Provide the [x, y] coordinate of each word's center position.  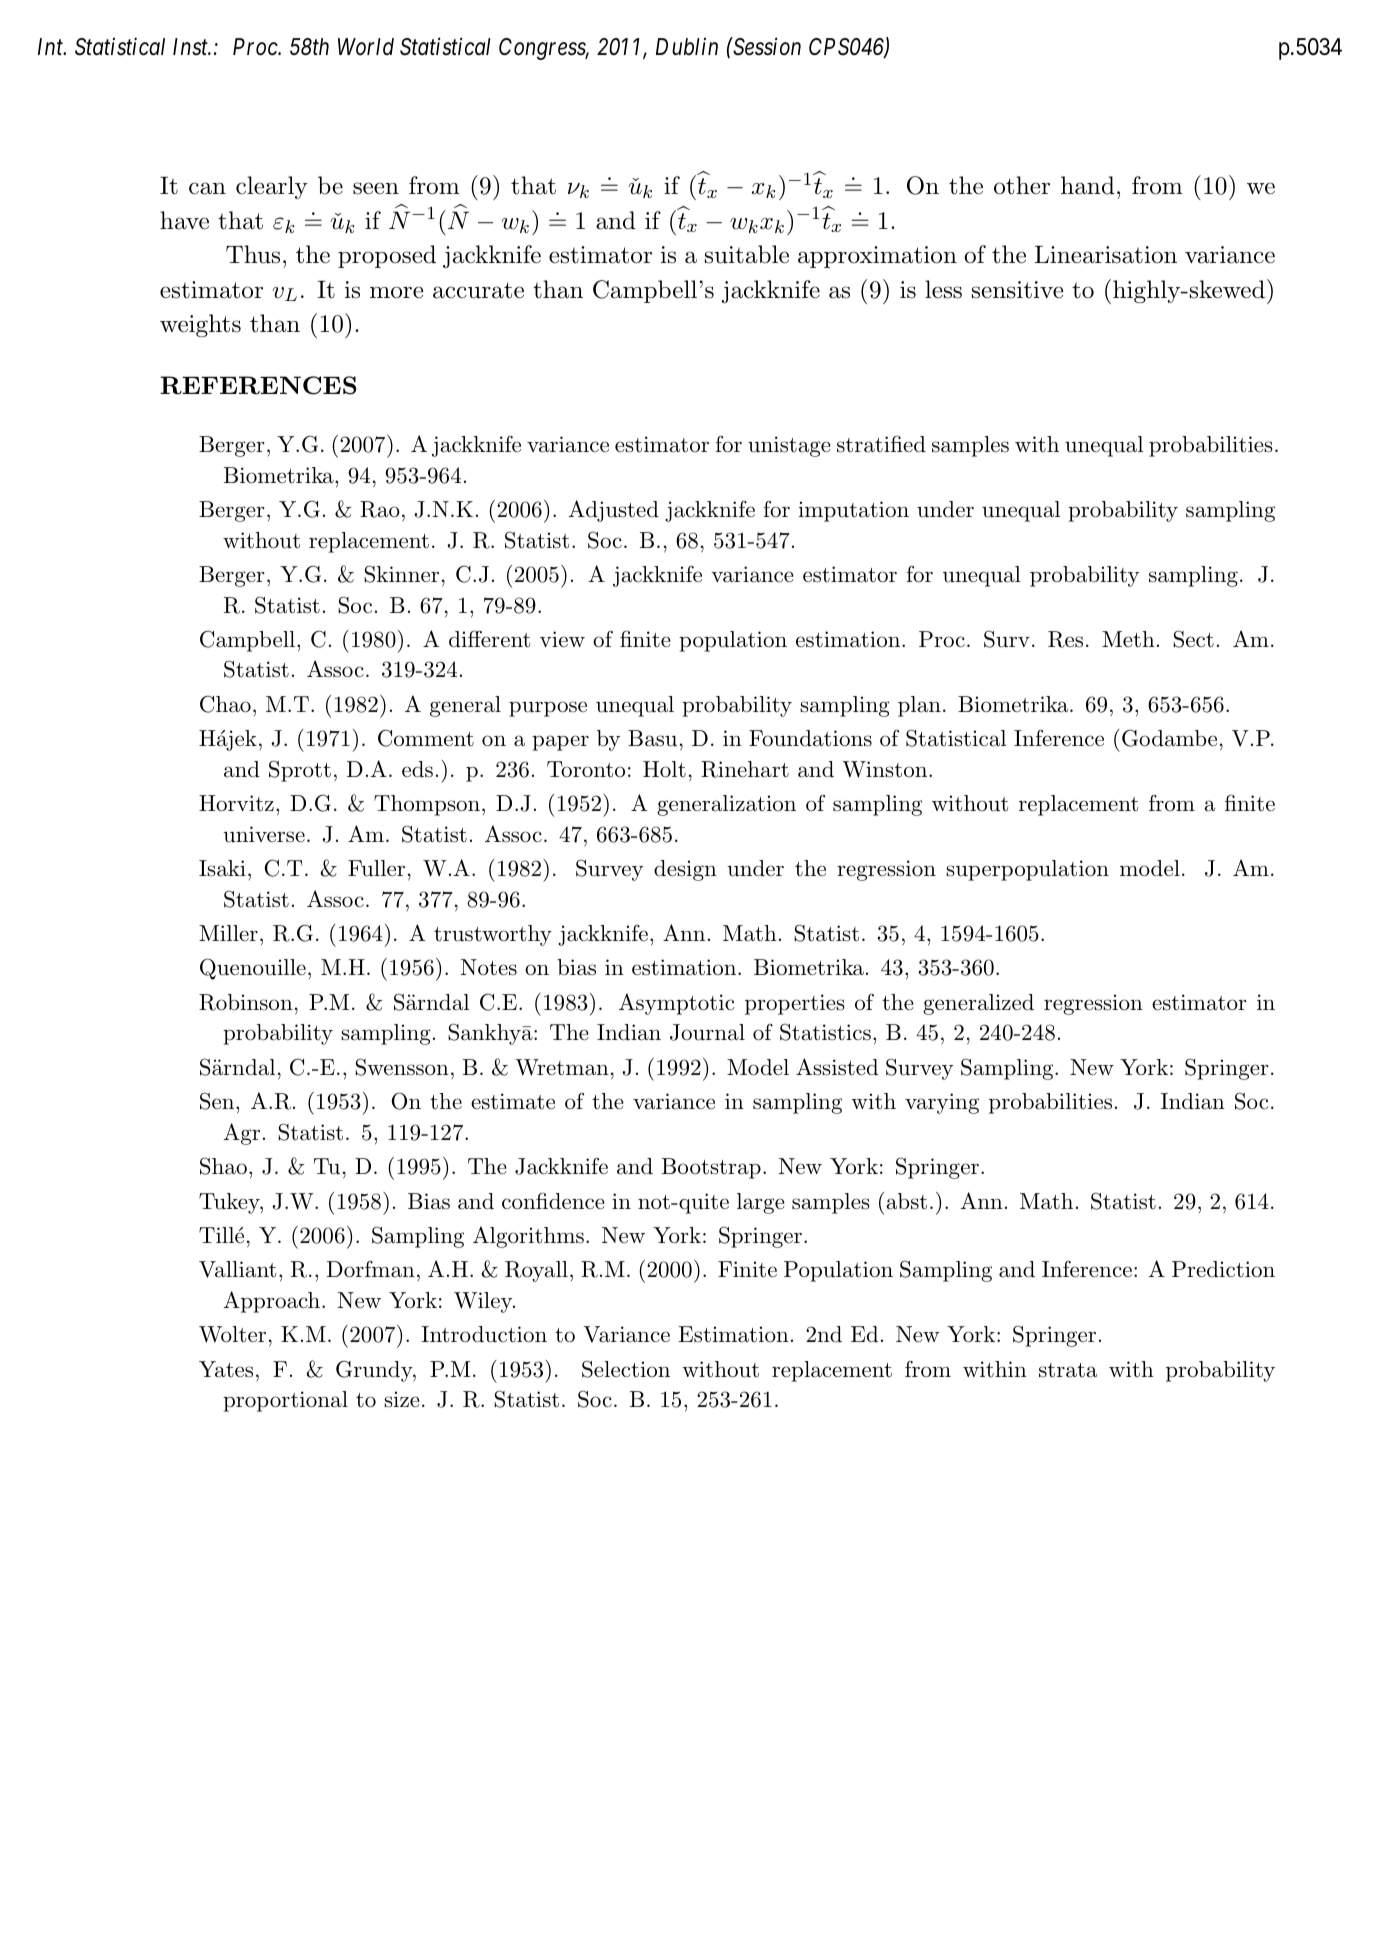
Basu [652, 738]
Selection [626, 1369]
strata [1068, 1370]
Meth [1128, 639]
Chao [225, 704]
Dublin [687, 47]
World [366, 47]
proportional [285, 1401]
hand [1088, 185]
